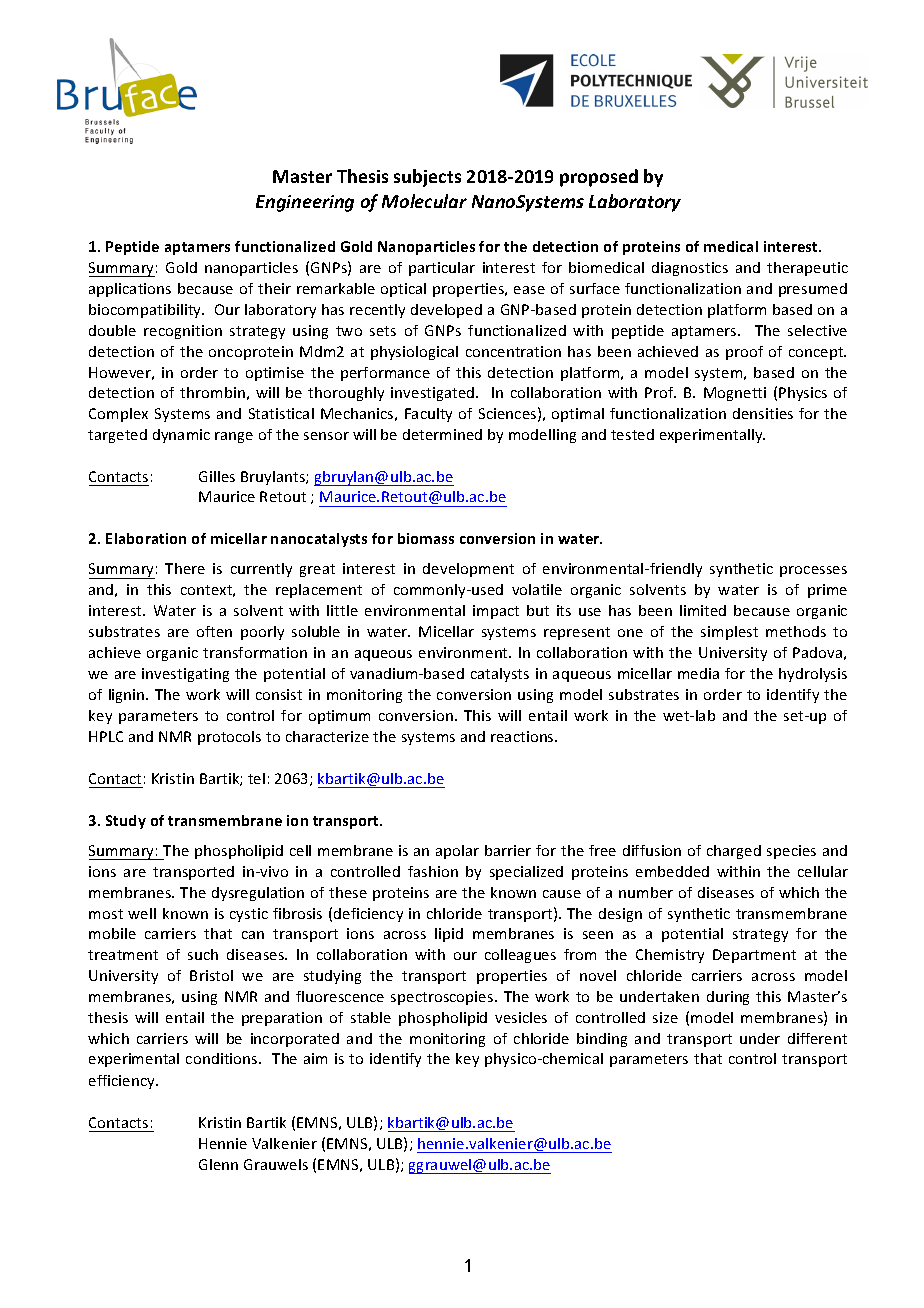 The width and height of the document is (924, 1308). Describe the element at coordinates (305, 203) in the document. I see `Engineering` at that location.
